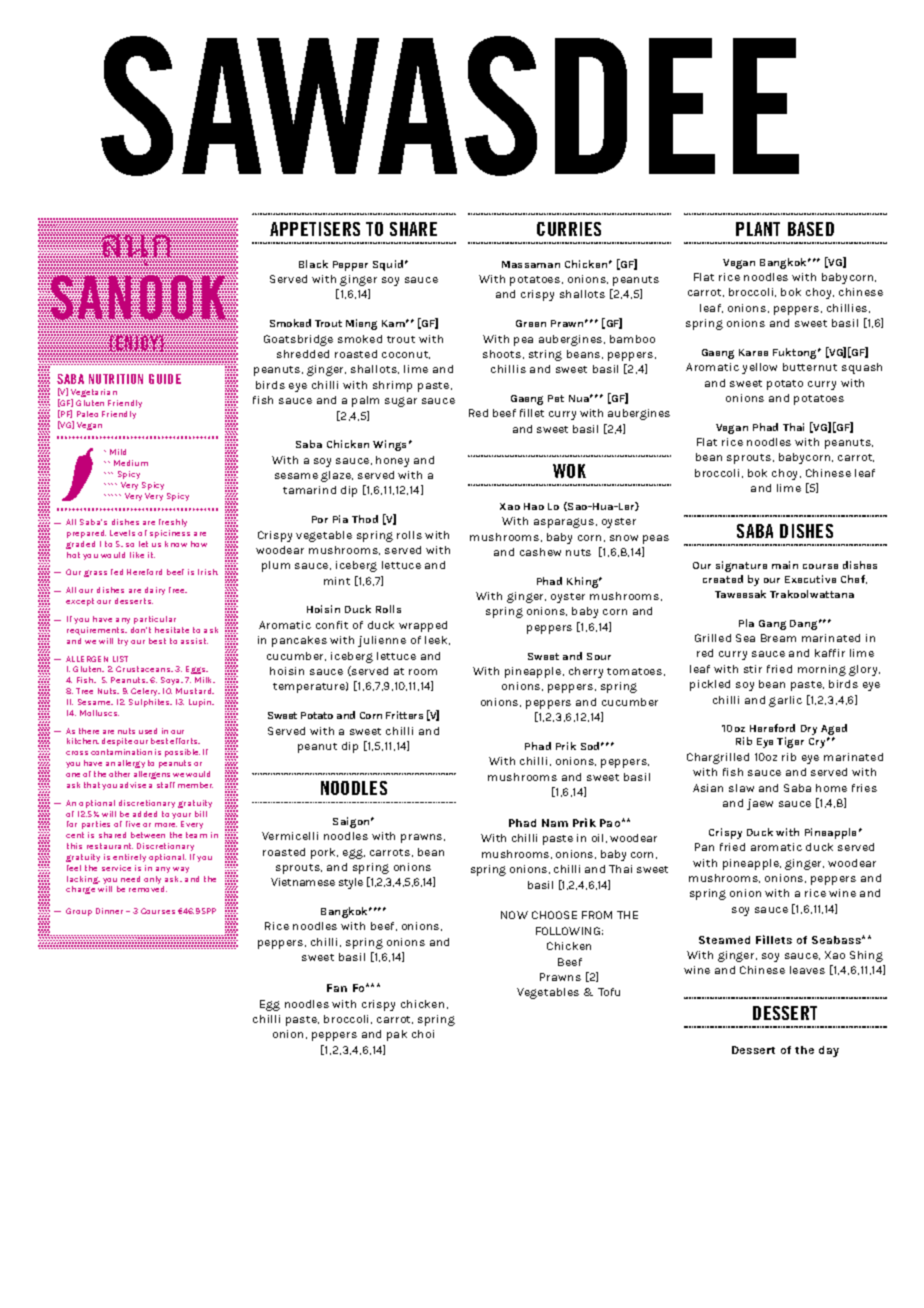 Image resolution: width=924 pixels, height=1308 pixels. I want to click on more, so click(166, 825).
